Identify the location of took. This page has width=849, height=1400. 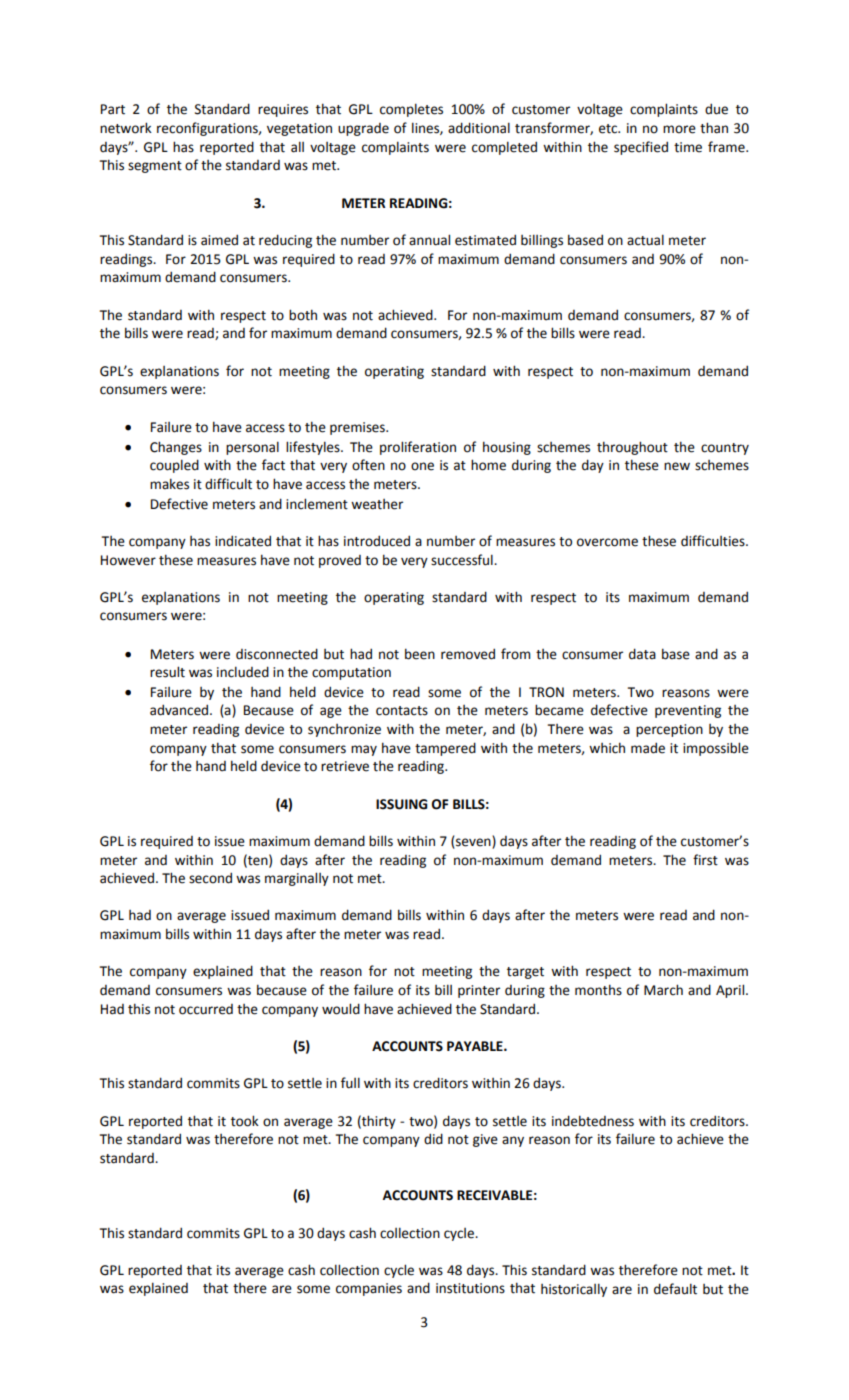
(245, 1121).
